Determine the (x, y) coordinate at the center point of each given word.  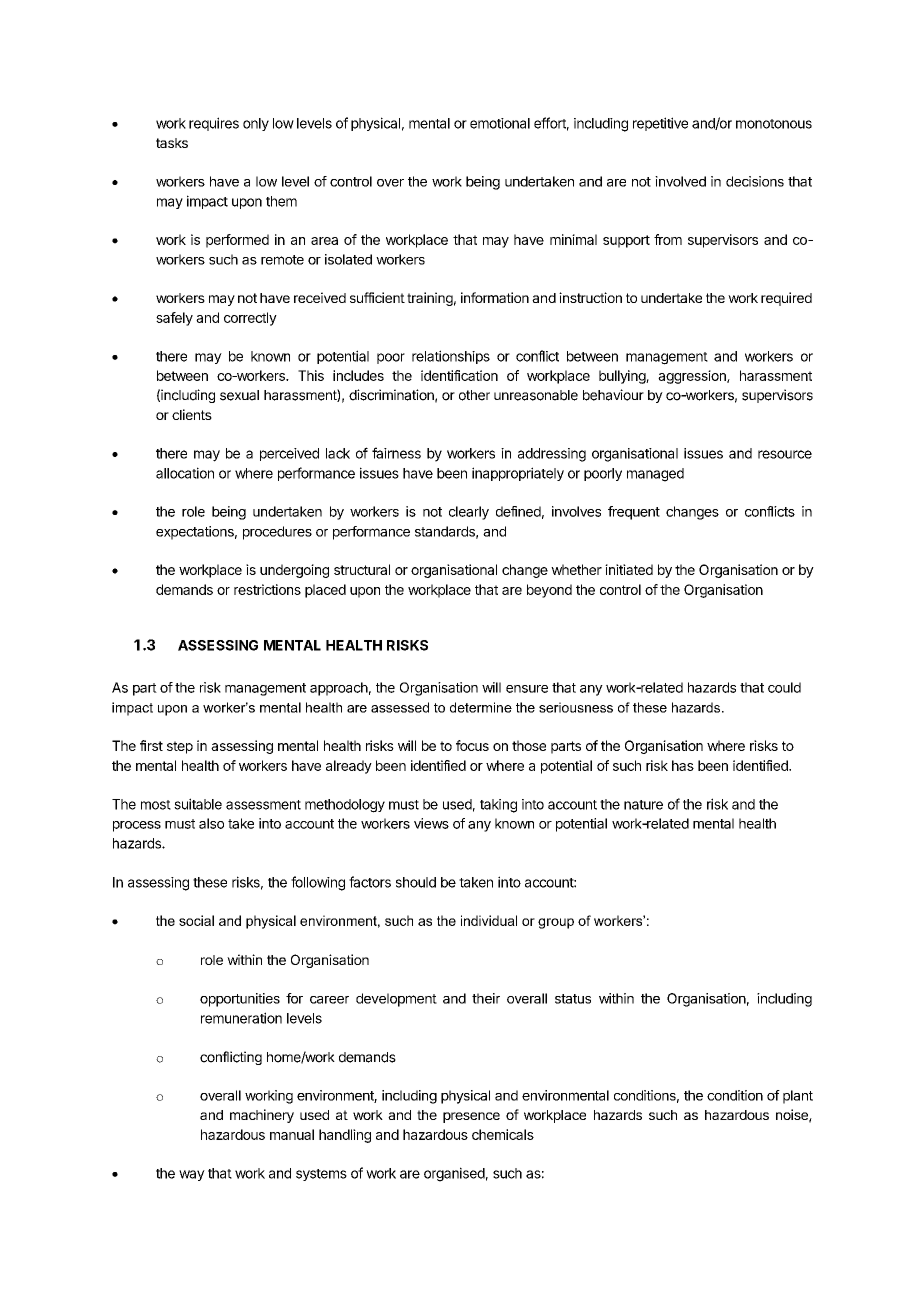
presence (471, 1117)
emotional (500, 123)
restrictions (267, 589)
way (192, 1175)
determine (481, 707)
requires (214, 124)
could (784, 687)
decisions (755, 181)
